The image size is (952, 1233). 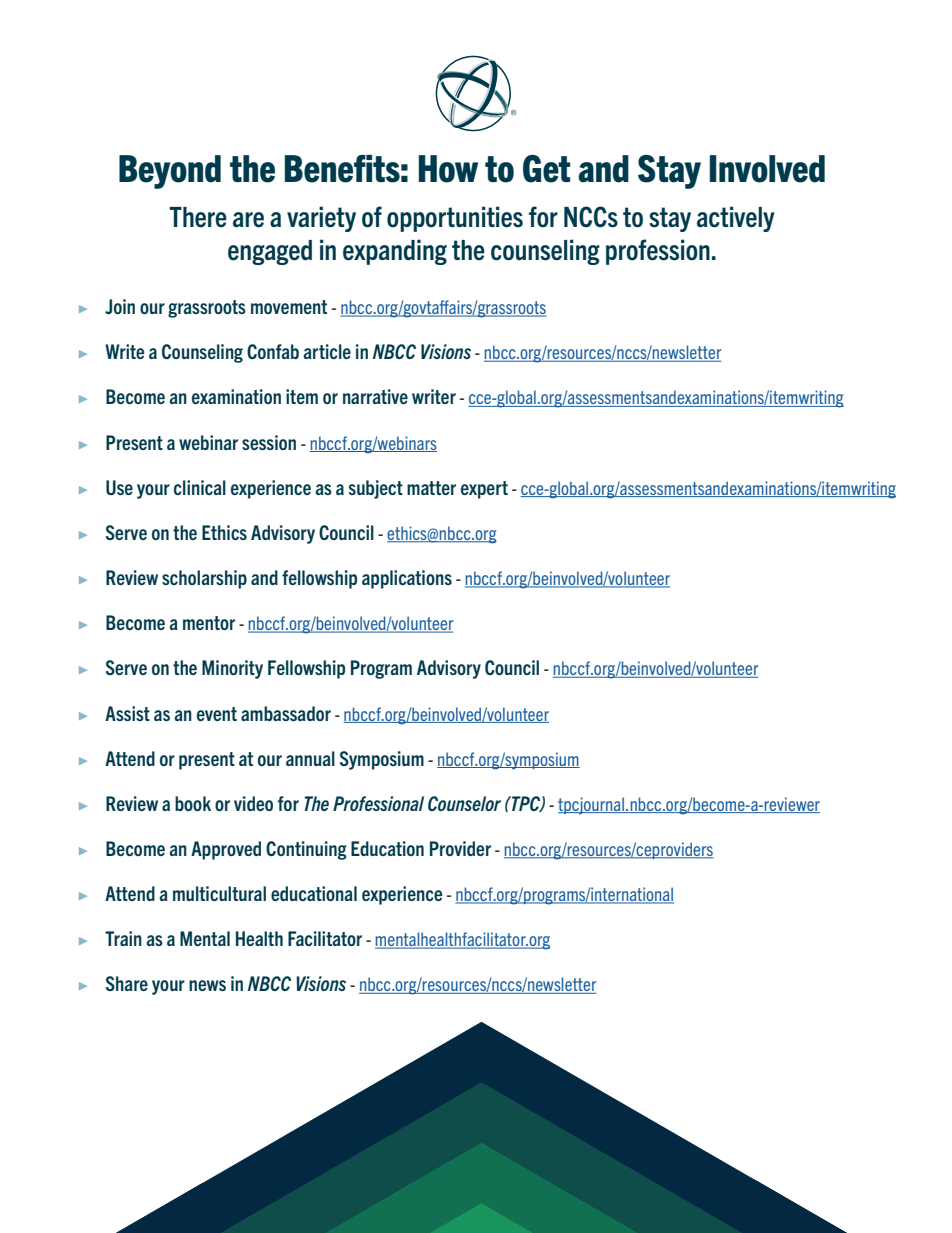 What do you see at coordinates (431, 488) in the screenshot?
I see `matter` at bounding box center [431, 488].
